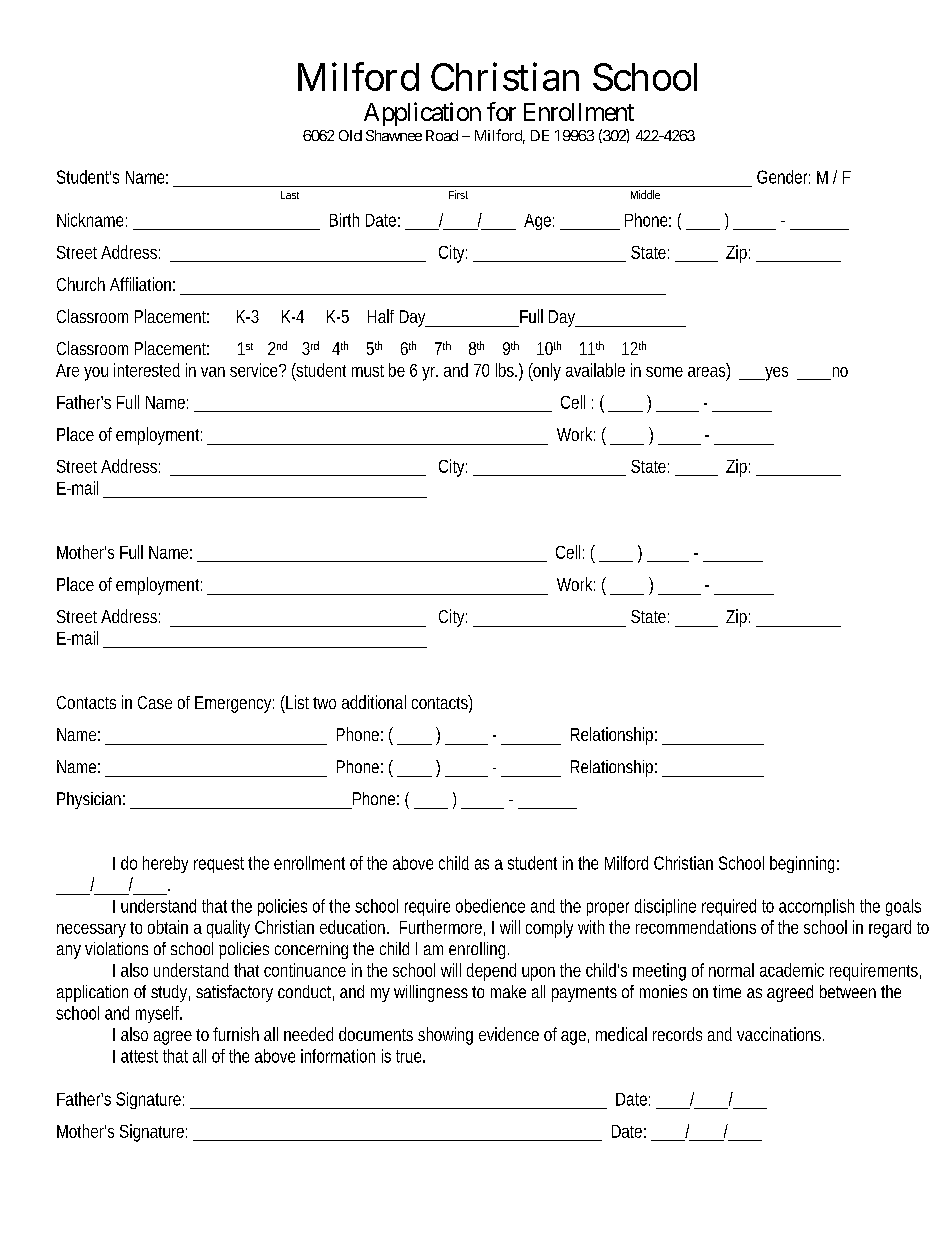  I want to click on Last, so click(290, 195).
